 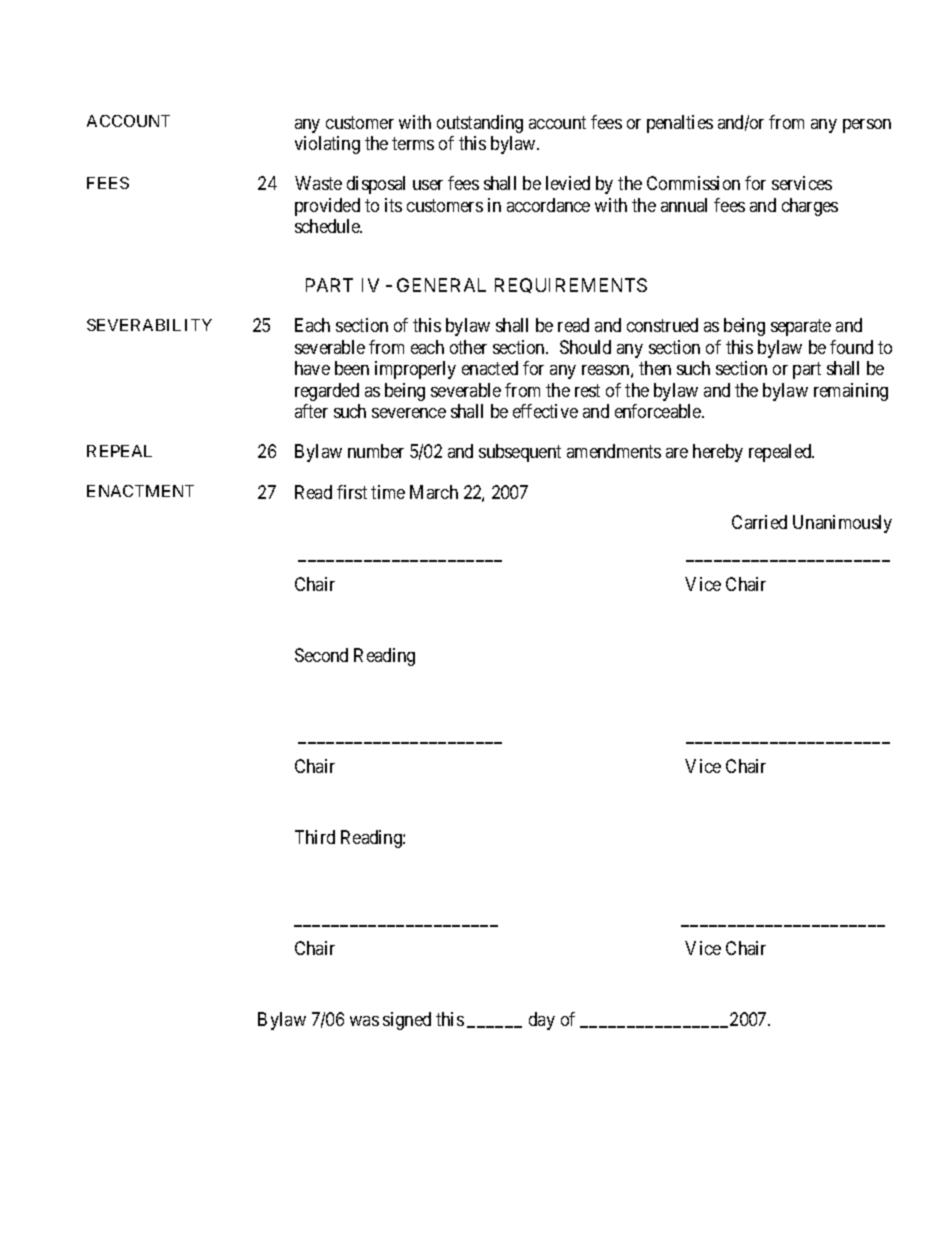 I want to click on subsequent, so click(x=520, y=453).
